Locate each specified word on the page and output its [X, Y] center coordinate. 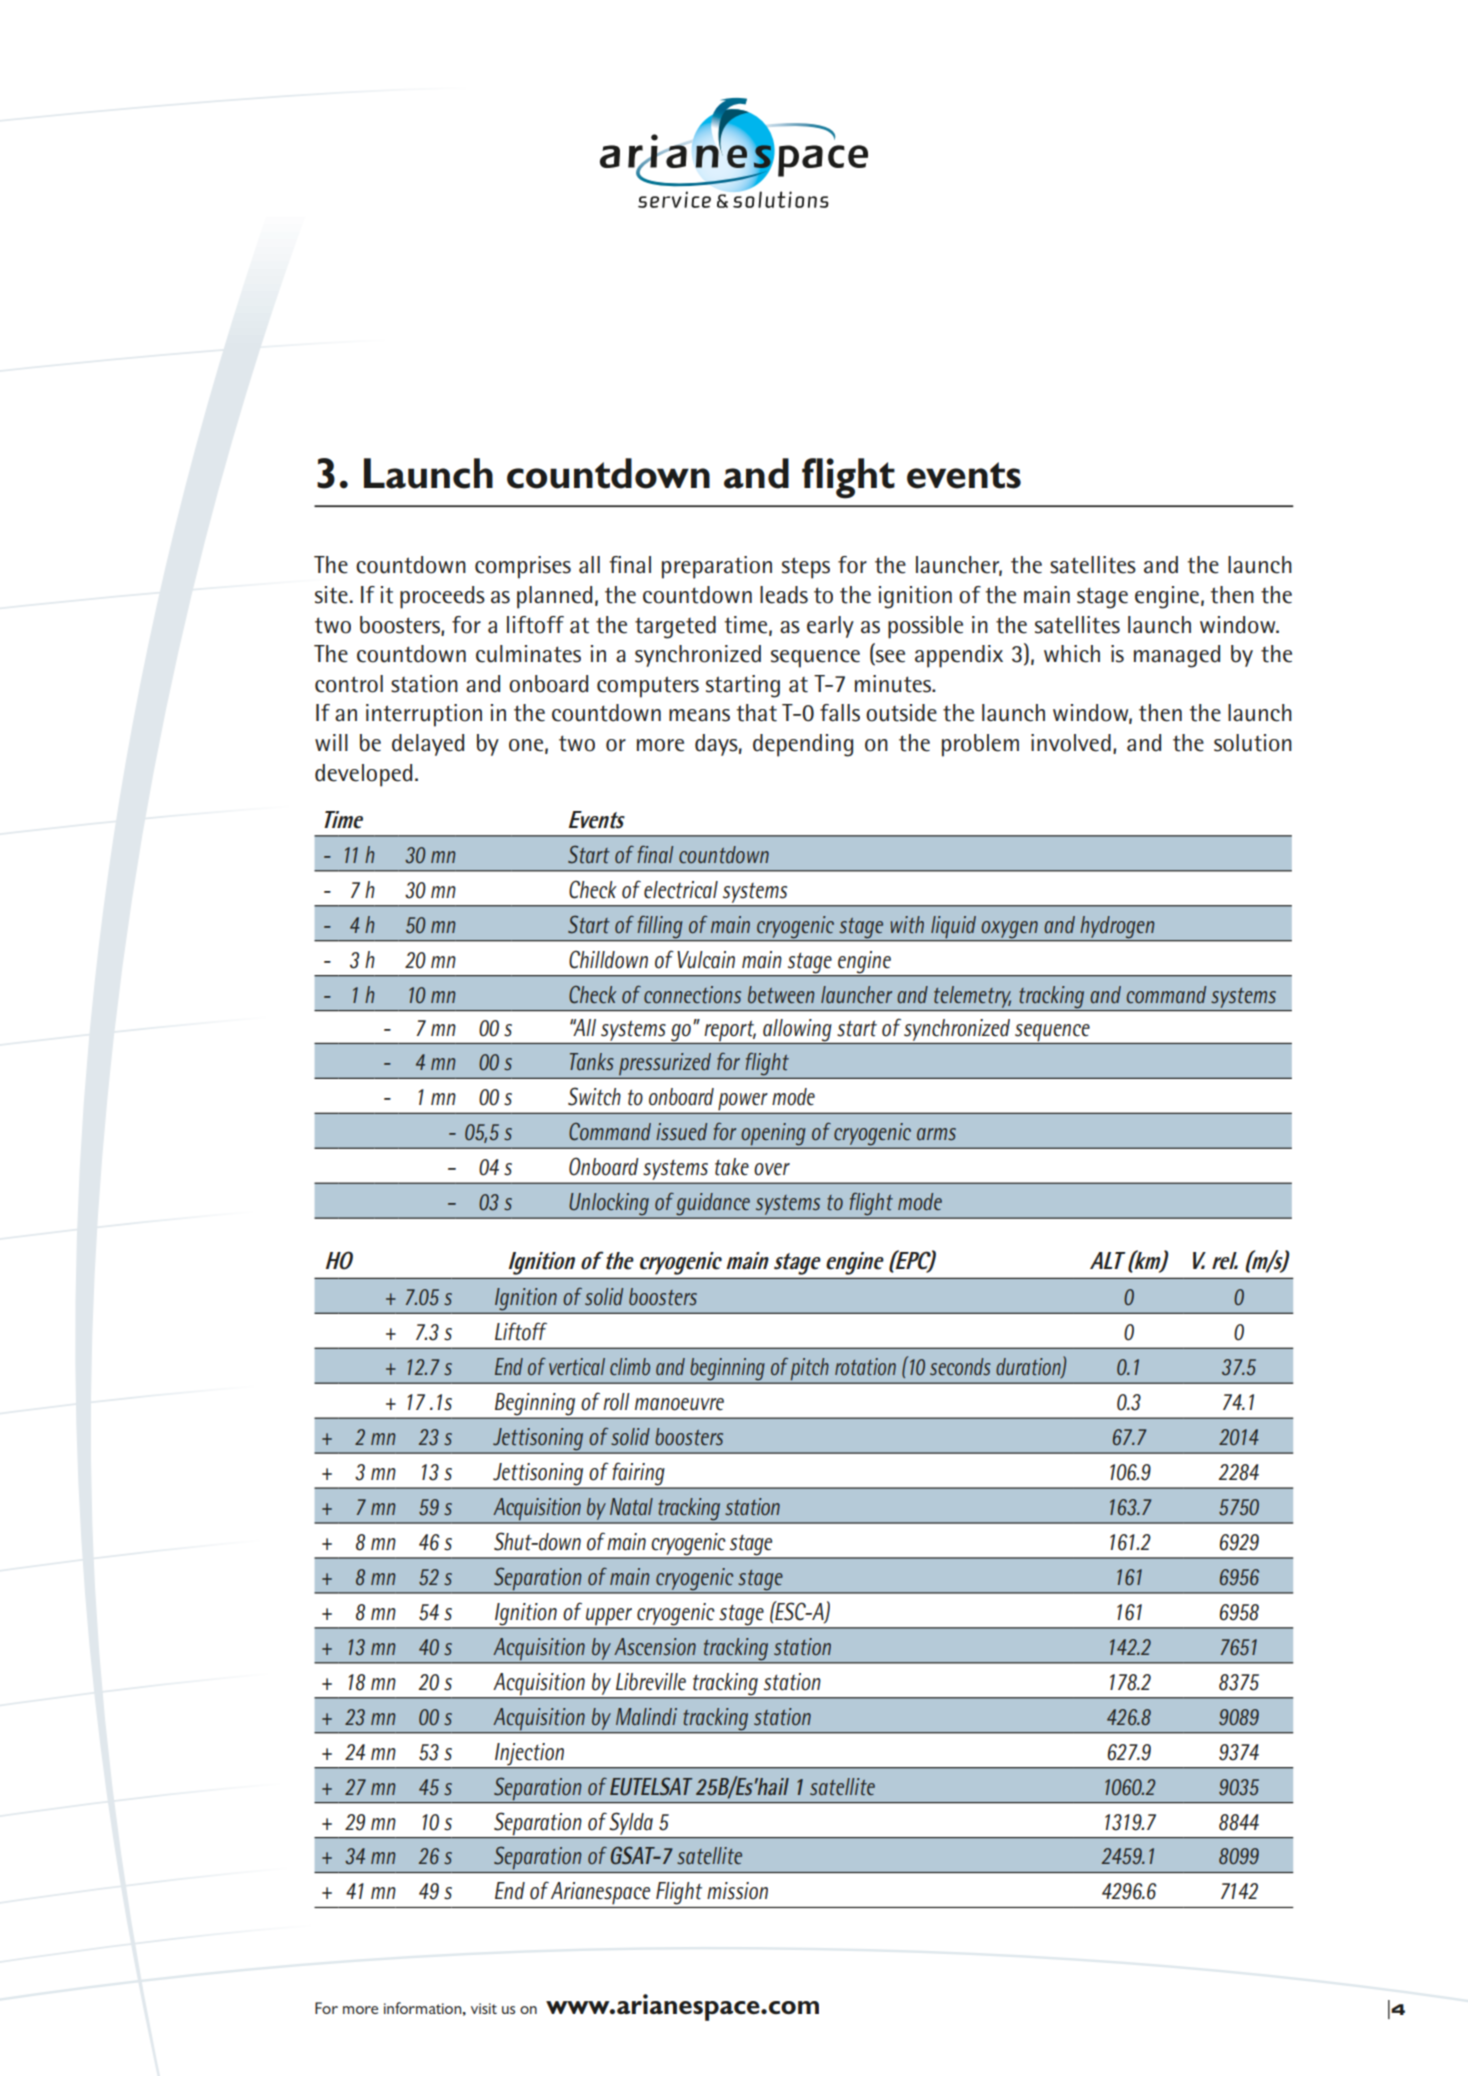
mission [737, 1891]
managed [1177, 656]
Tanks [592, 1061]
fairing [638, 1475]
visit [484, 2008]
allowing [797, 1031]
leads [784, 595]
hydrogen [1117, 927]
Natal [631, 1506]
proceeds [442, 597]
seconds [960, 1366]
